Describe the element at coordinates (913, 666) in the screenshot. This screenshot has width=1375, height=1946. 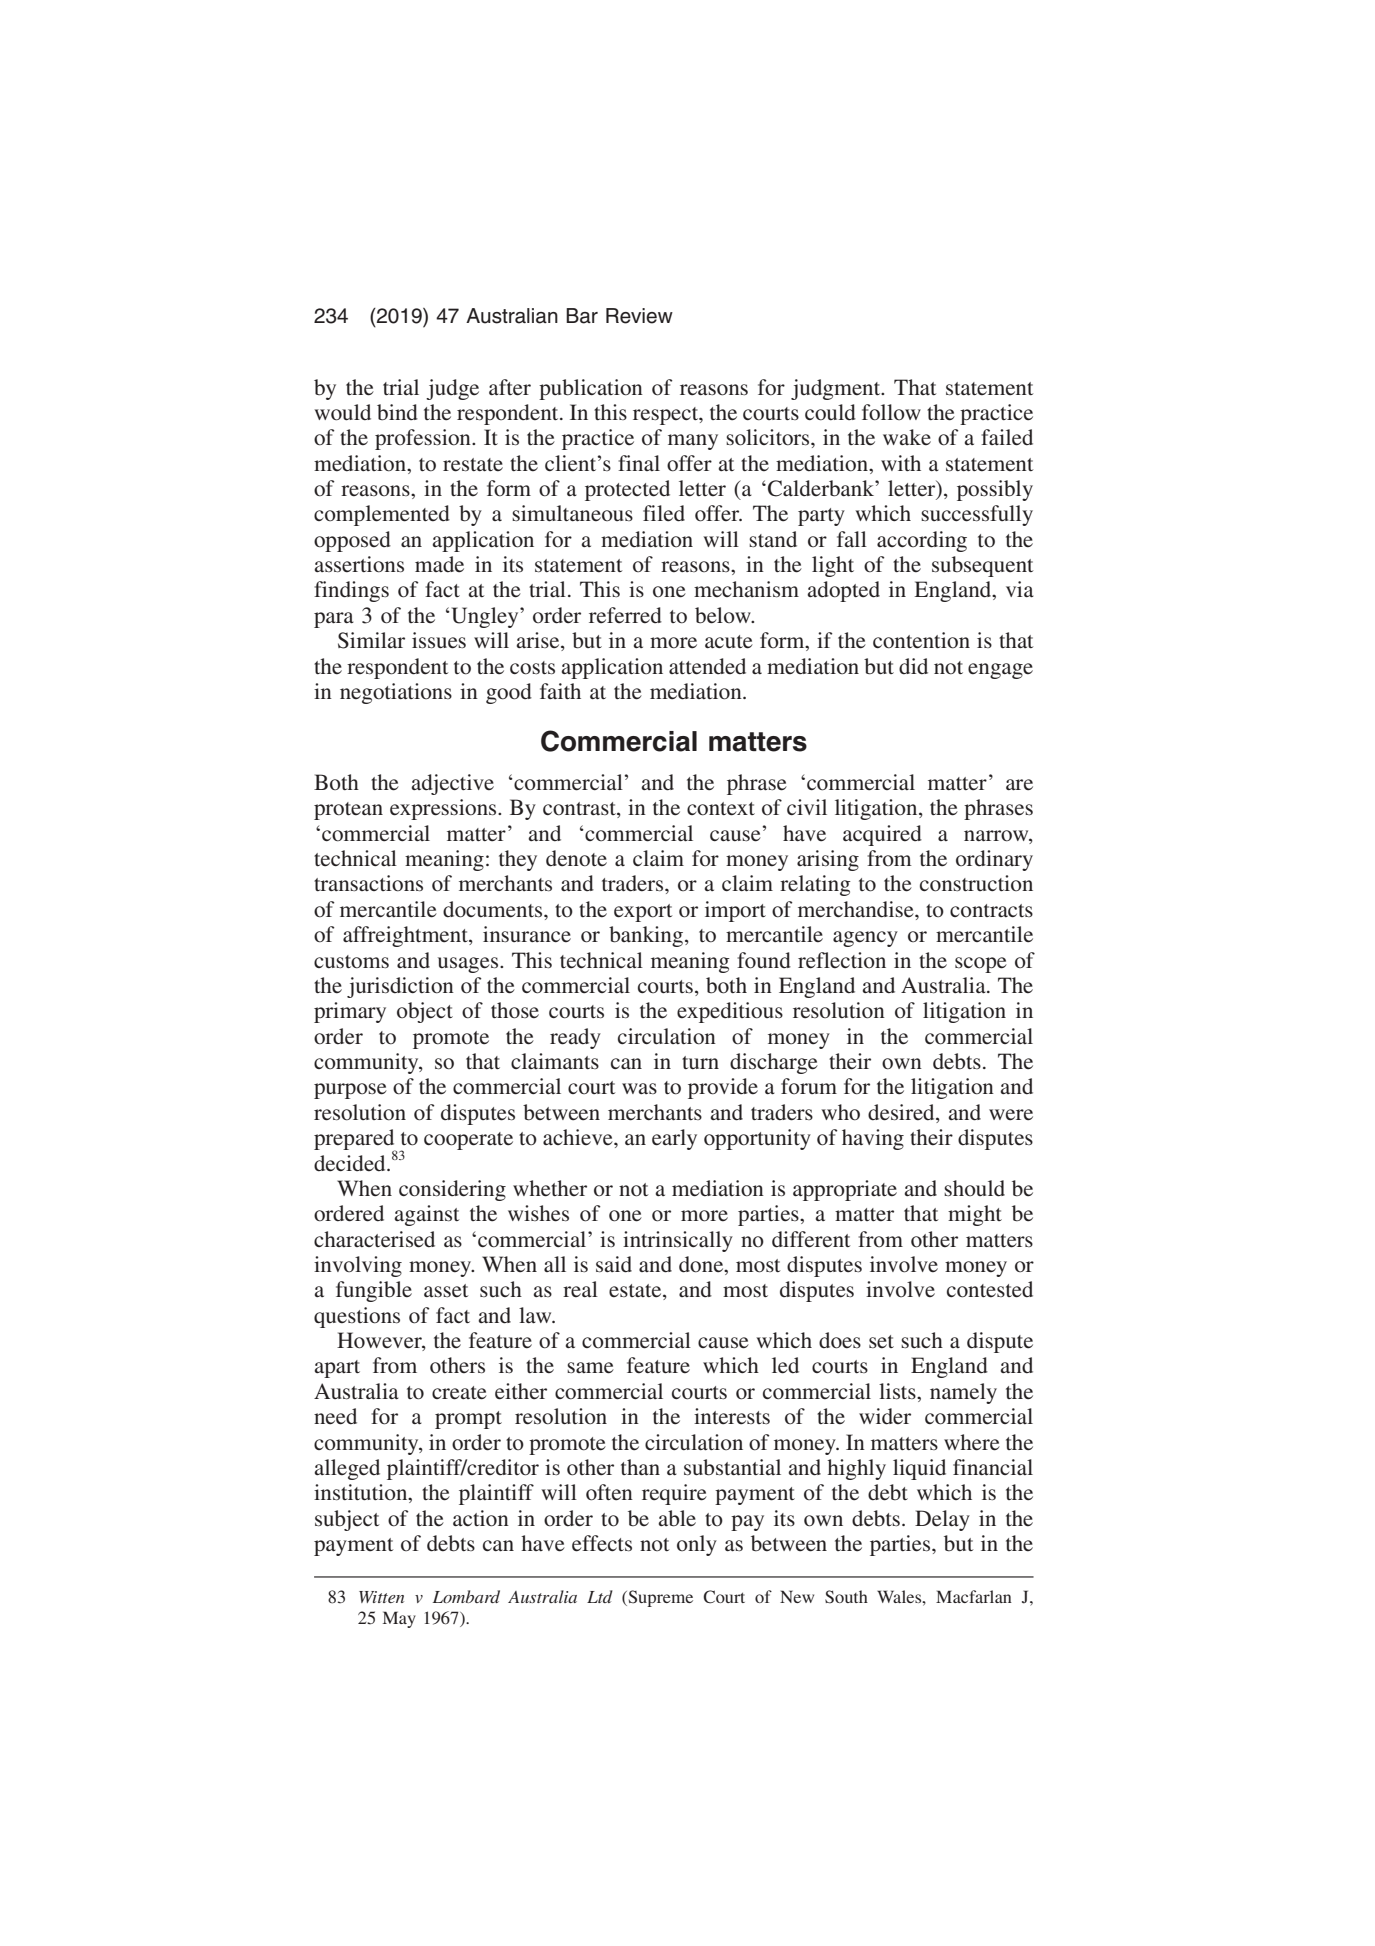
I see `did` at that location.
